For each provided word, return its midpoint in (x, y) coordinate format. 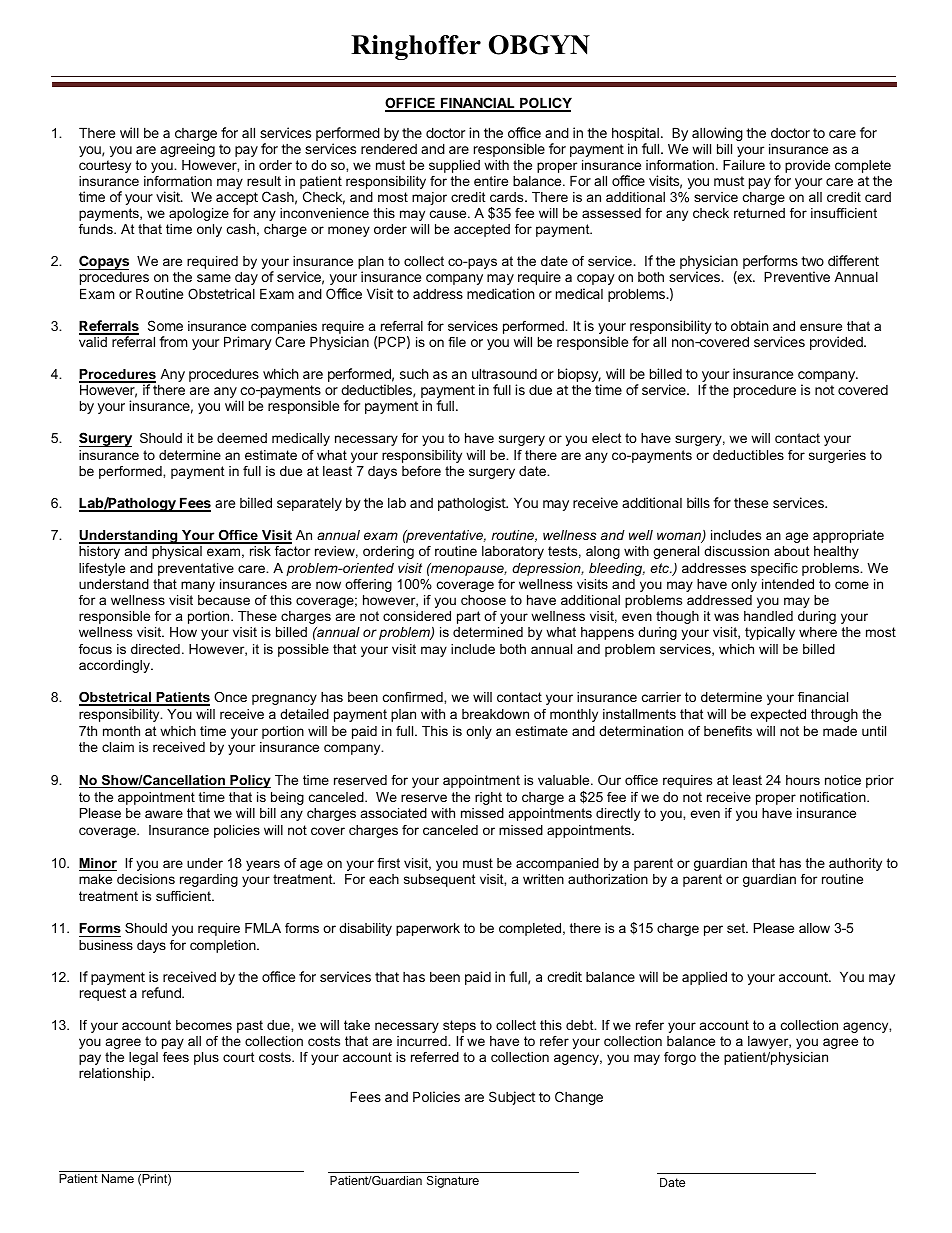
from (173, 341)
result (264, 181)
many (198, 586)
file (457, 342)
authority (855, 864)
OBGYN (539, 45)
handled (768, 616)
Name (118, 1178)
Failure (744, 165)
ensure (821, 327)
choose (483, 600)
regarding (209, 880)
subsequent (440, 880)
